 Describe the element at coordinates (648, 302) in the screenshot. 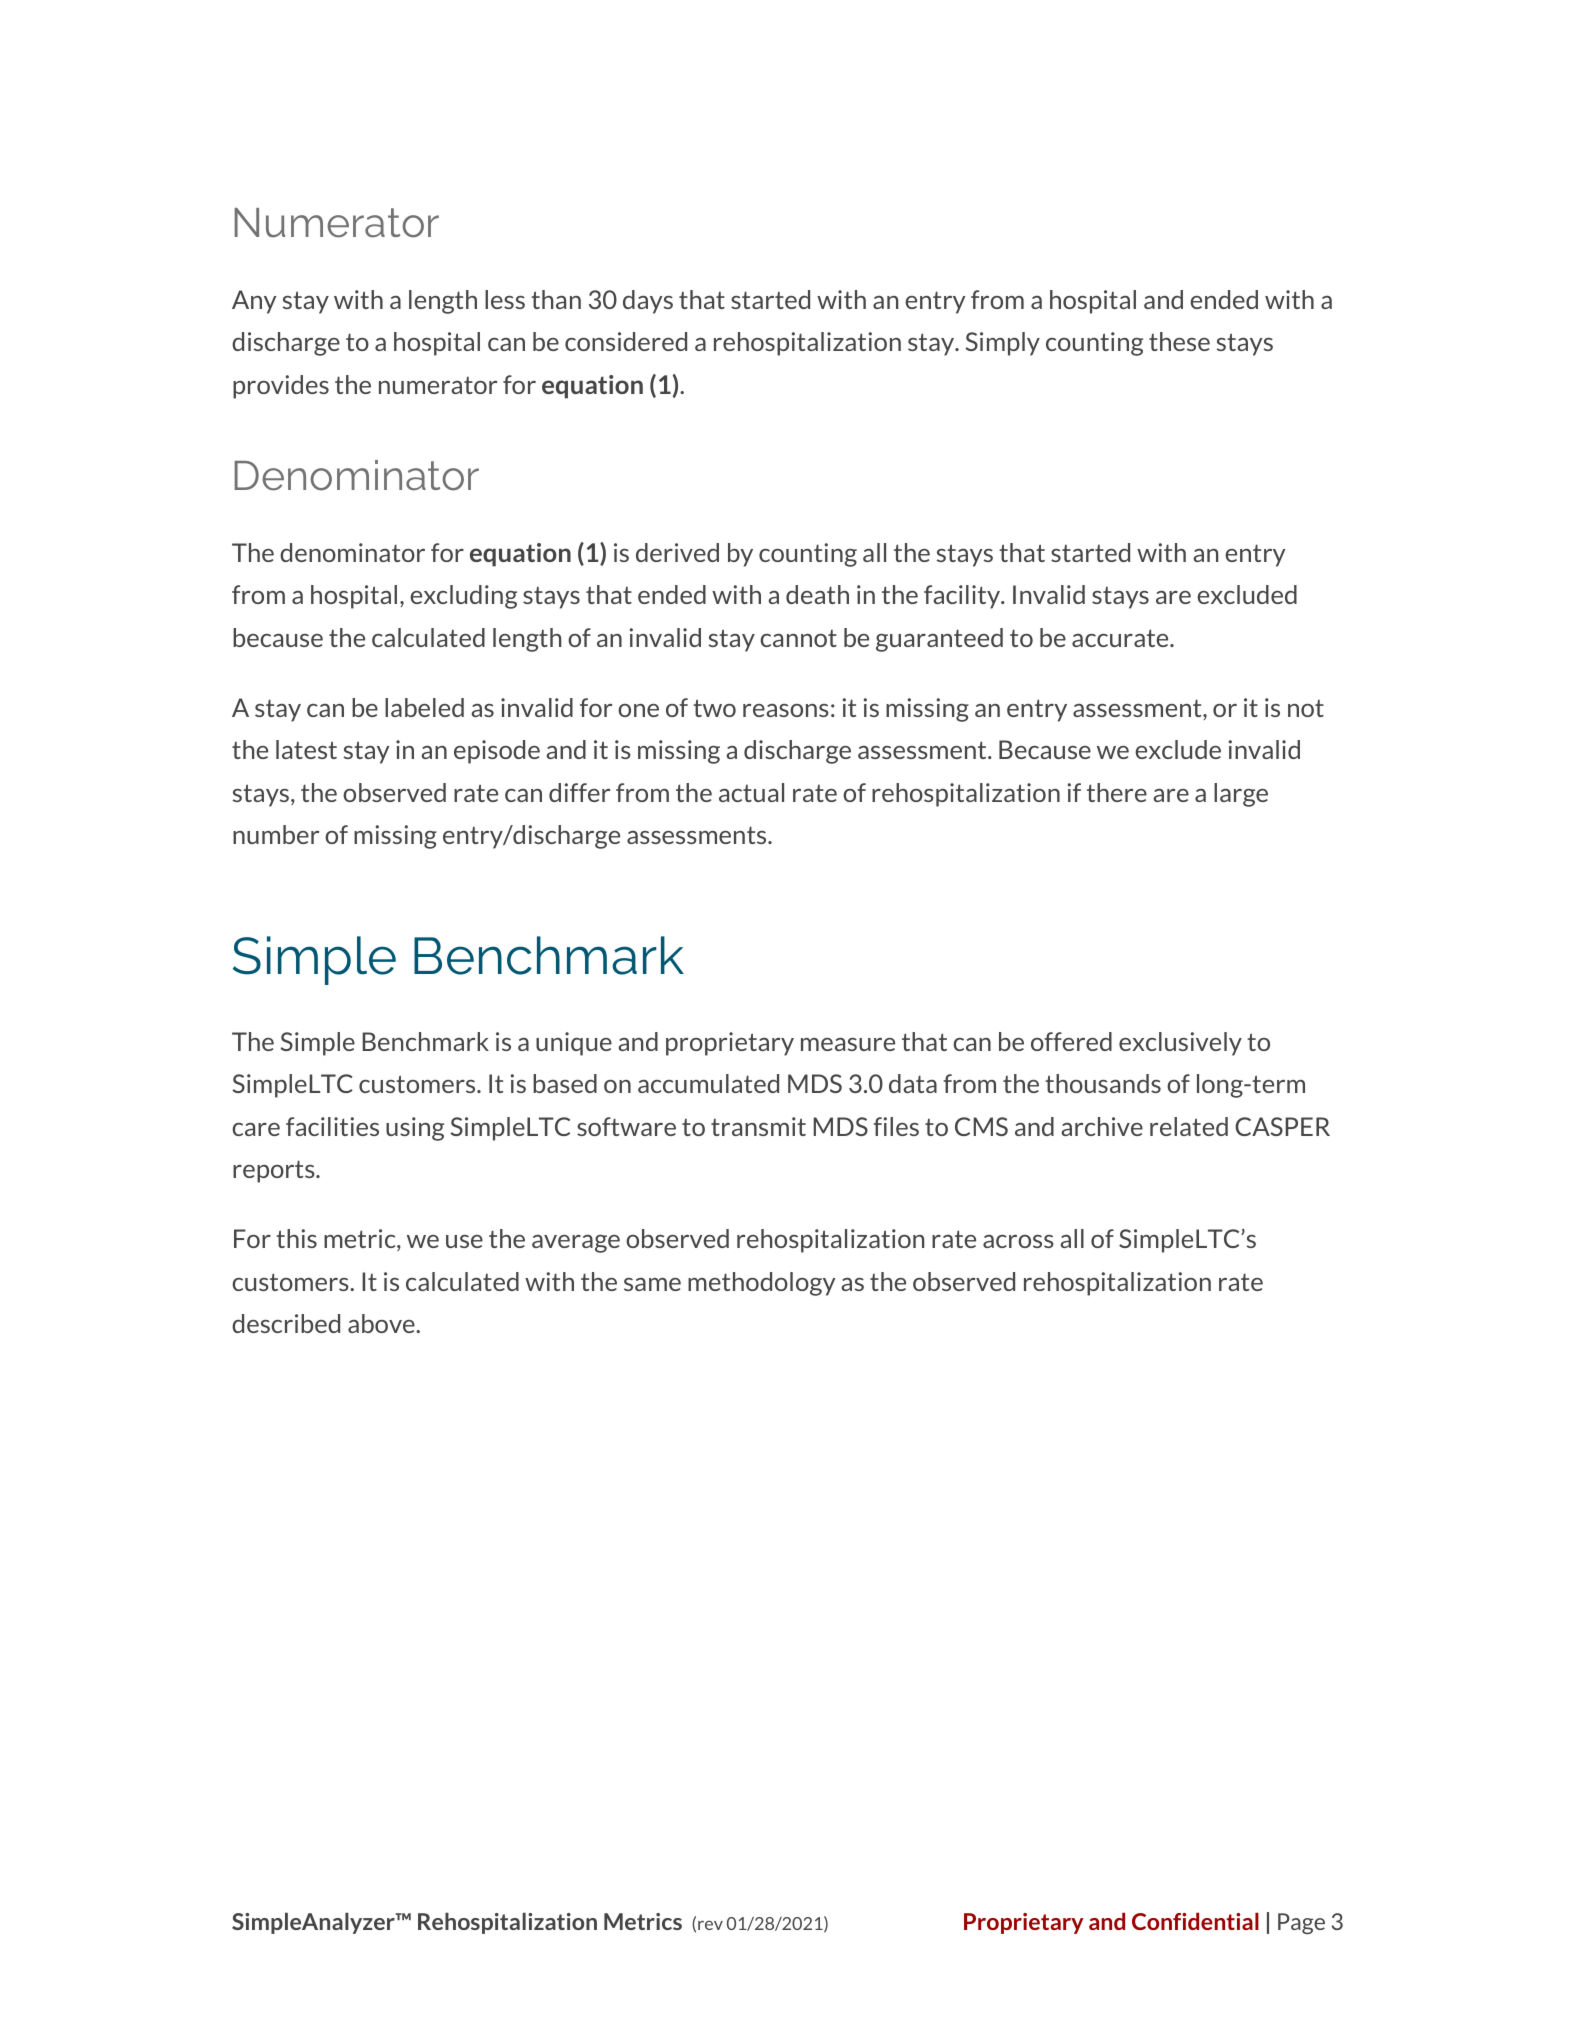

I see `days` at that location.
